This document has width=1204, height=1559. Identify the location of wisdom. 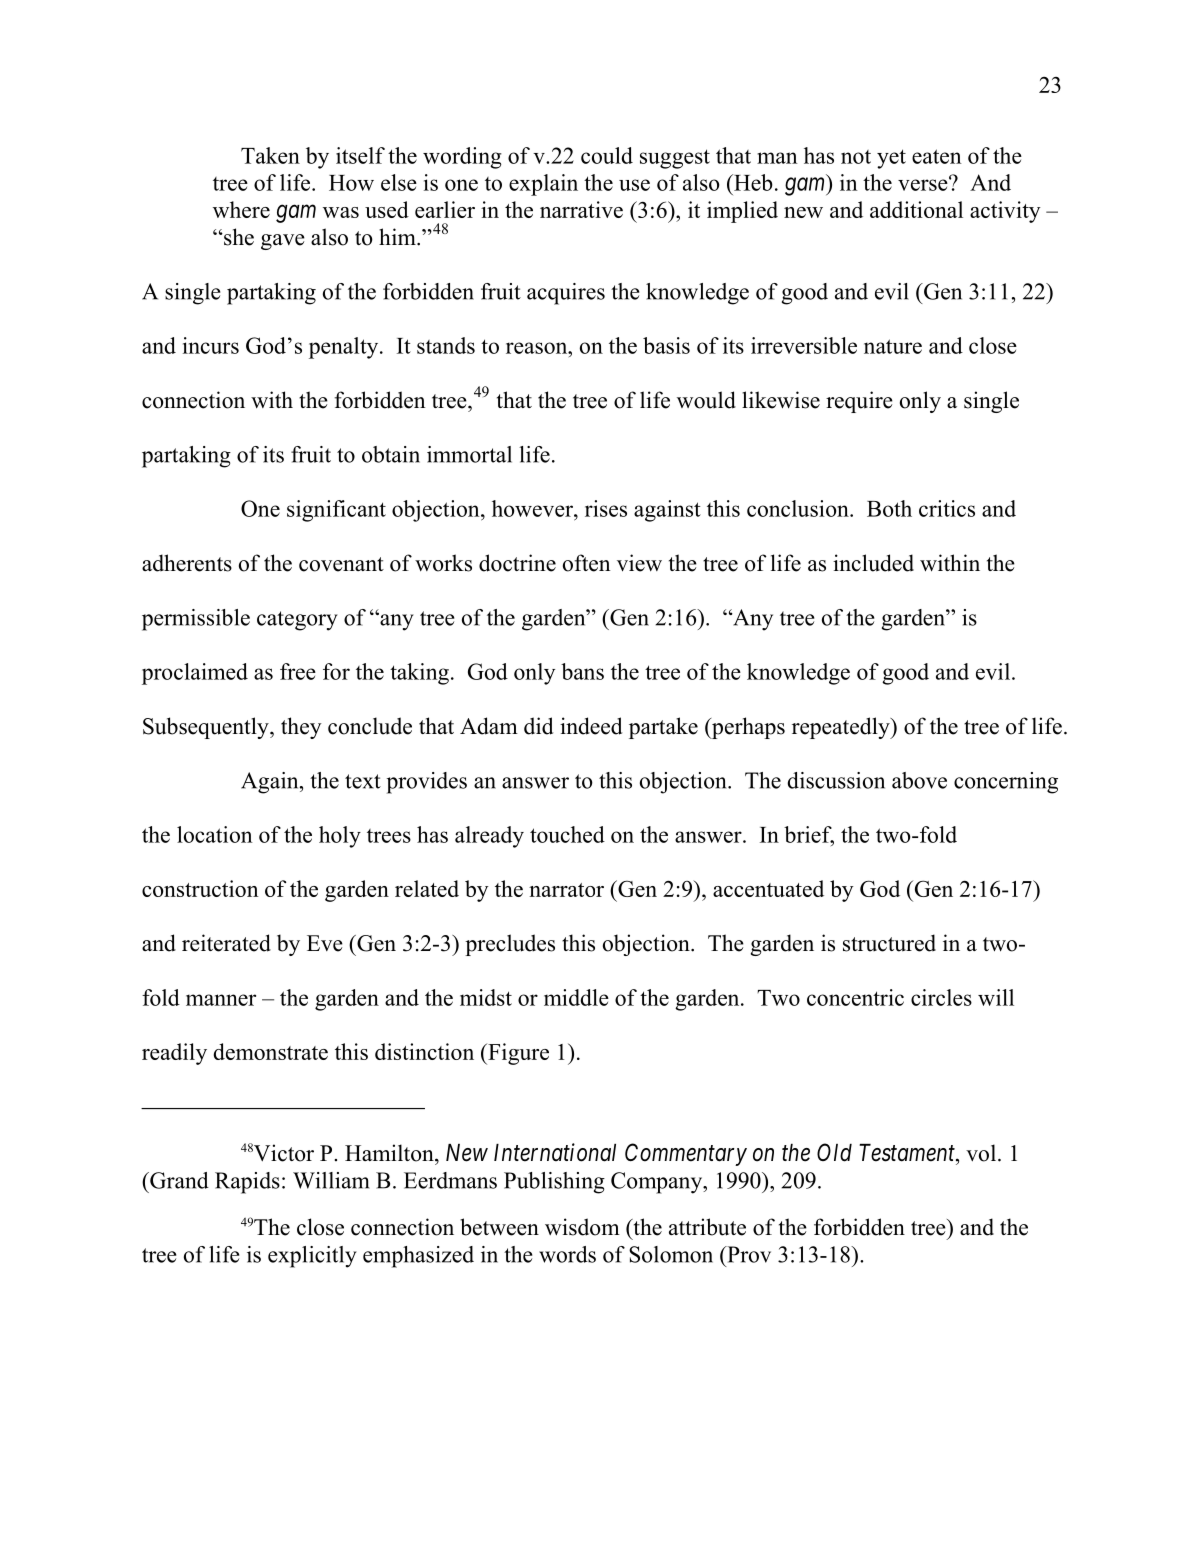
(582, 1227).
